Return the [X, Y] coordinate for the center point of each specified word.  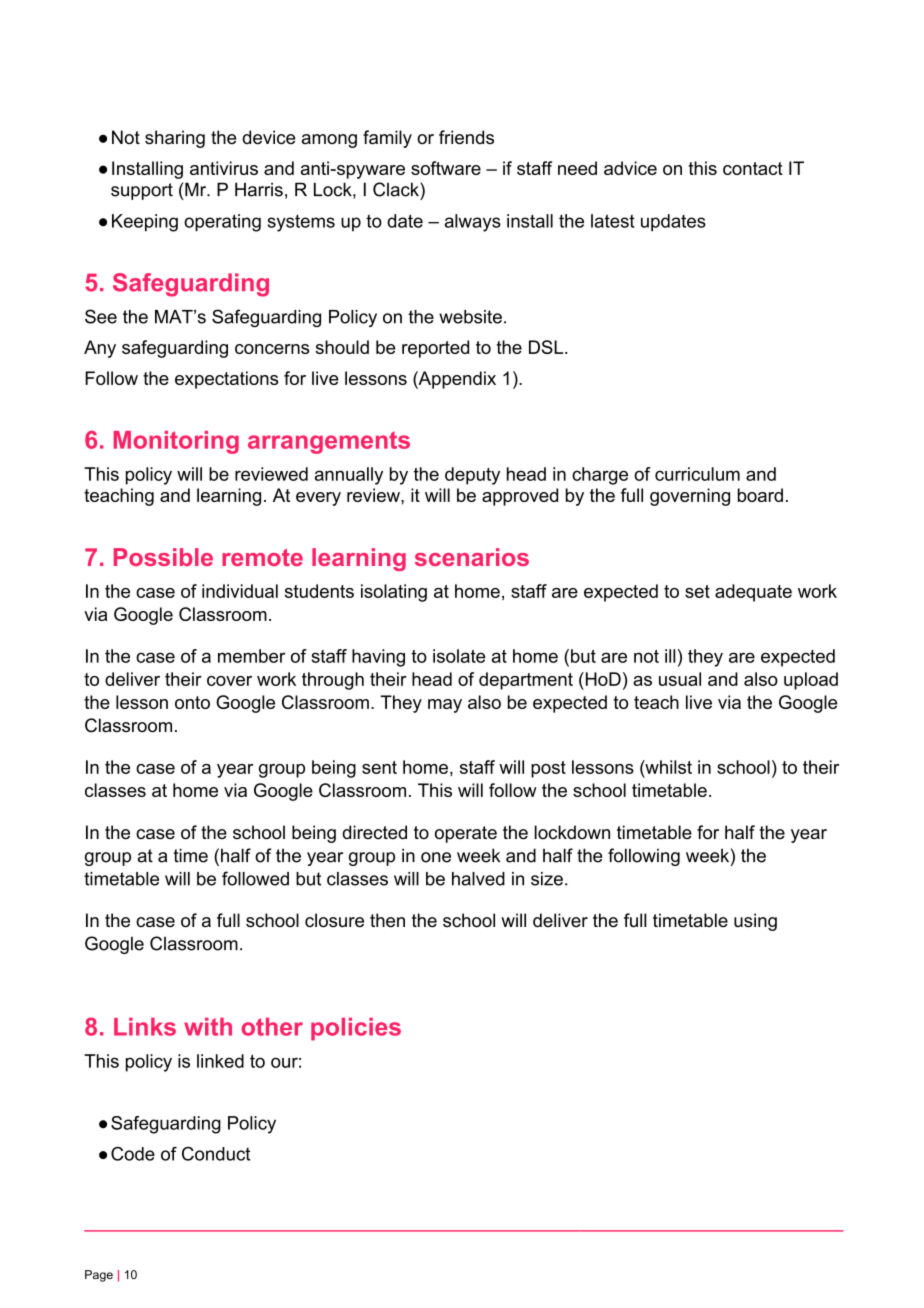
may [445, 706]
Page [99, 1276]
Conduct [216, 1154]
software [446, 168]
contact [753, 168]
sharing [175, 139]
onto [192, 702]
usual [680, 679]
